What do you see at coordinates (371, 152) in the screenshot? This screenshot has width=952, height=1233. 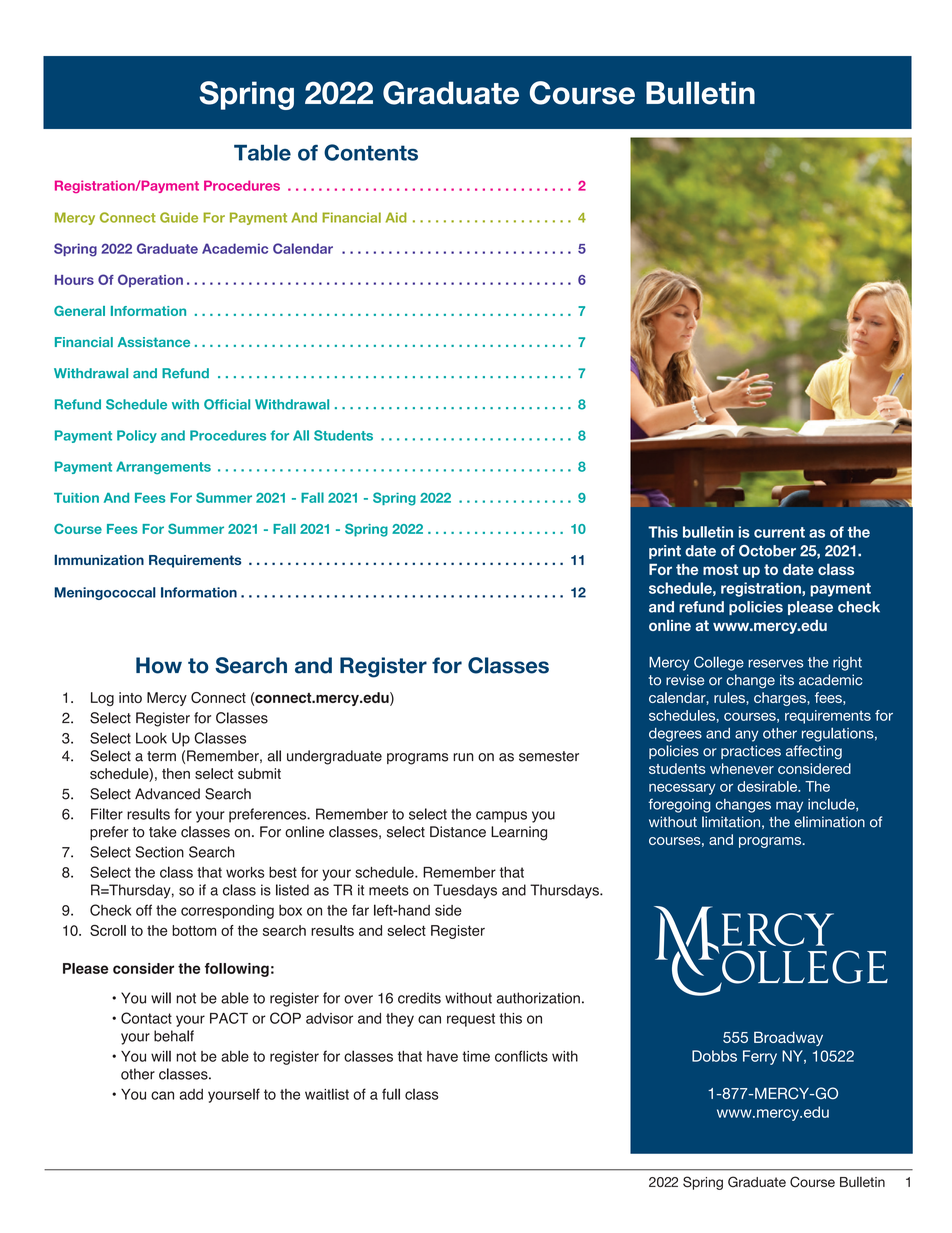 I see `Contents` at bounding box center [371, 152].
